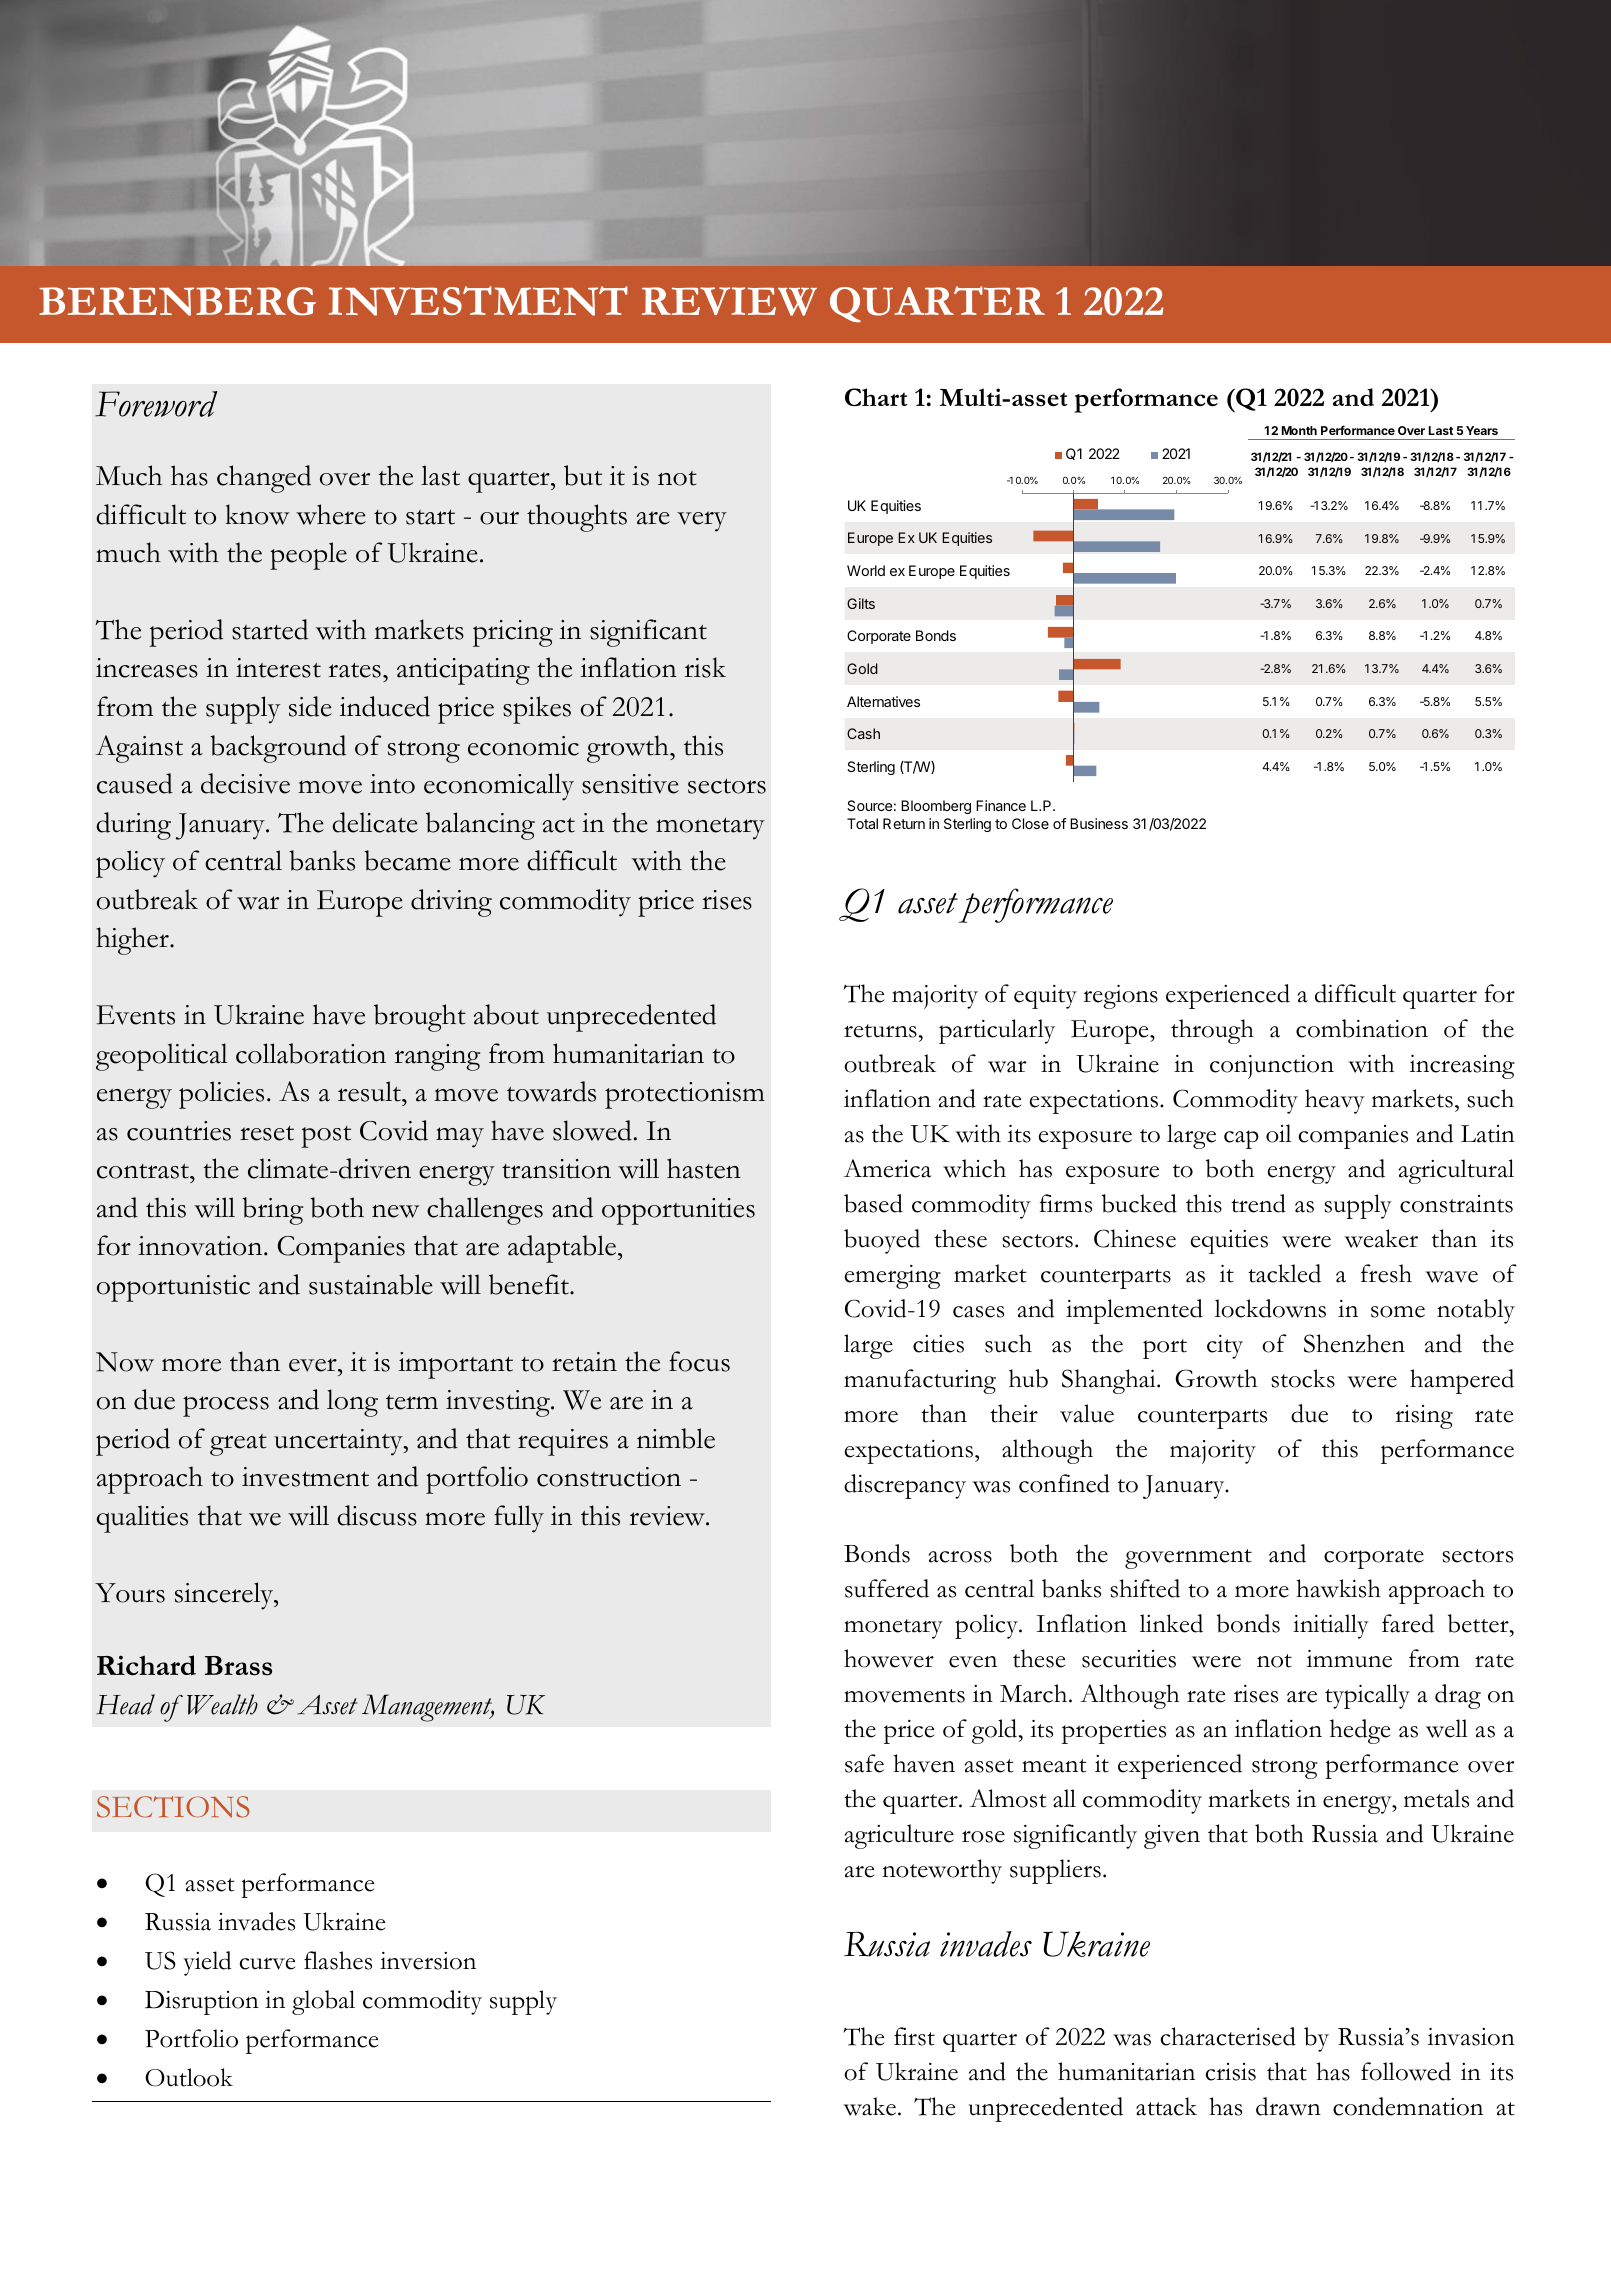 The image size is (1611, 2278). Describe the element at coordinates (1299, 430) in the page. I see `Month` at that location.
